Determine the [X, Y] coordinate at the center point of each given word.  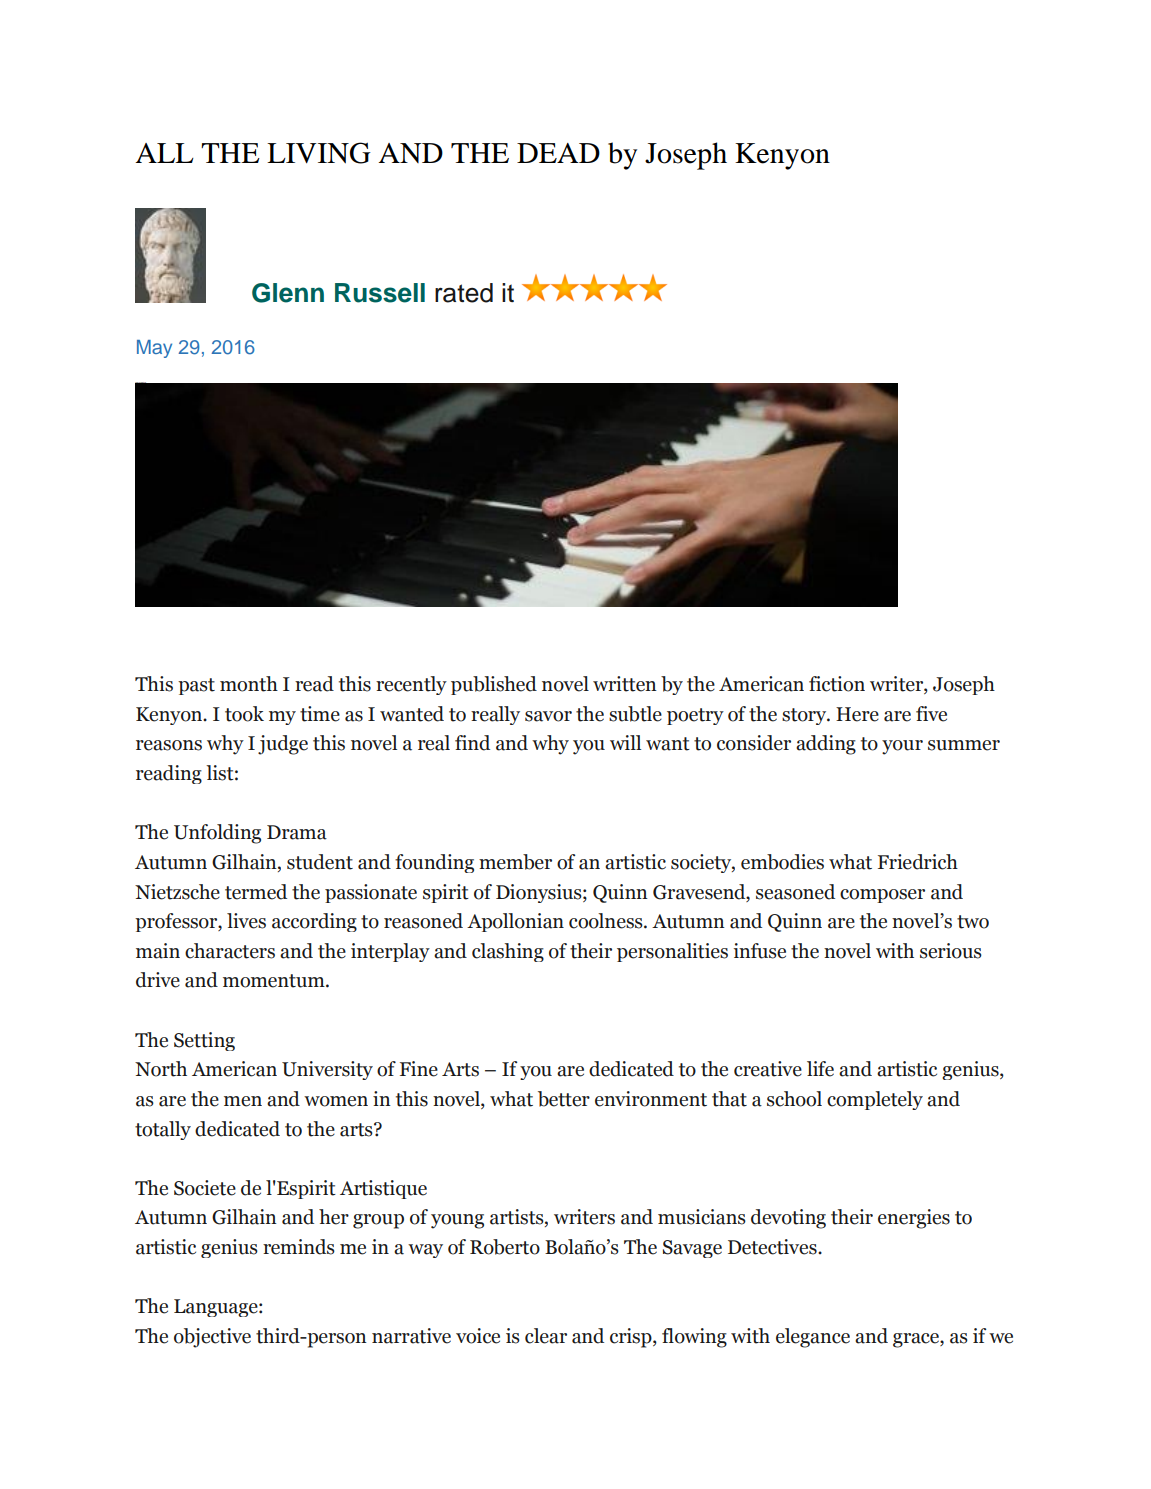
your [902, 747]
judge [283, 745]
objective [212, 1338]
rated [464, 293]
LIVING [319, 153]
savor [548, 716]
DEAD [558, 153]
